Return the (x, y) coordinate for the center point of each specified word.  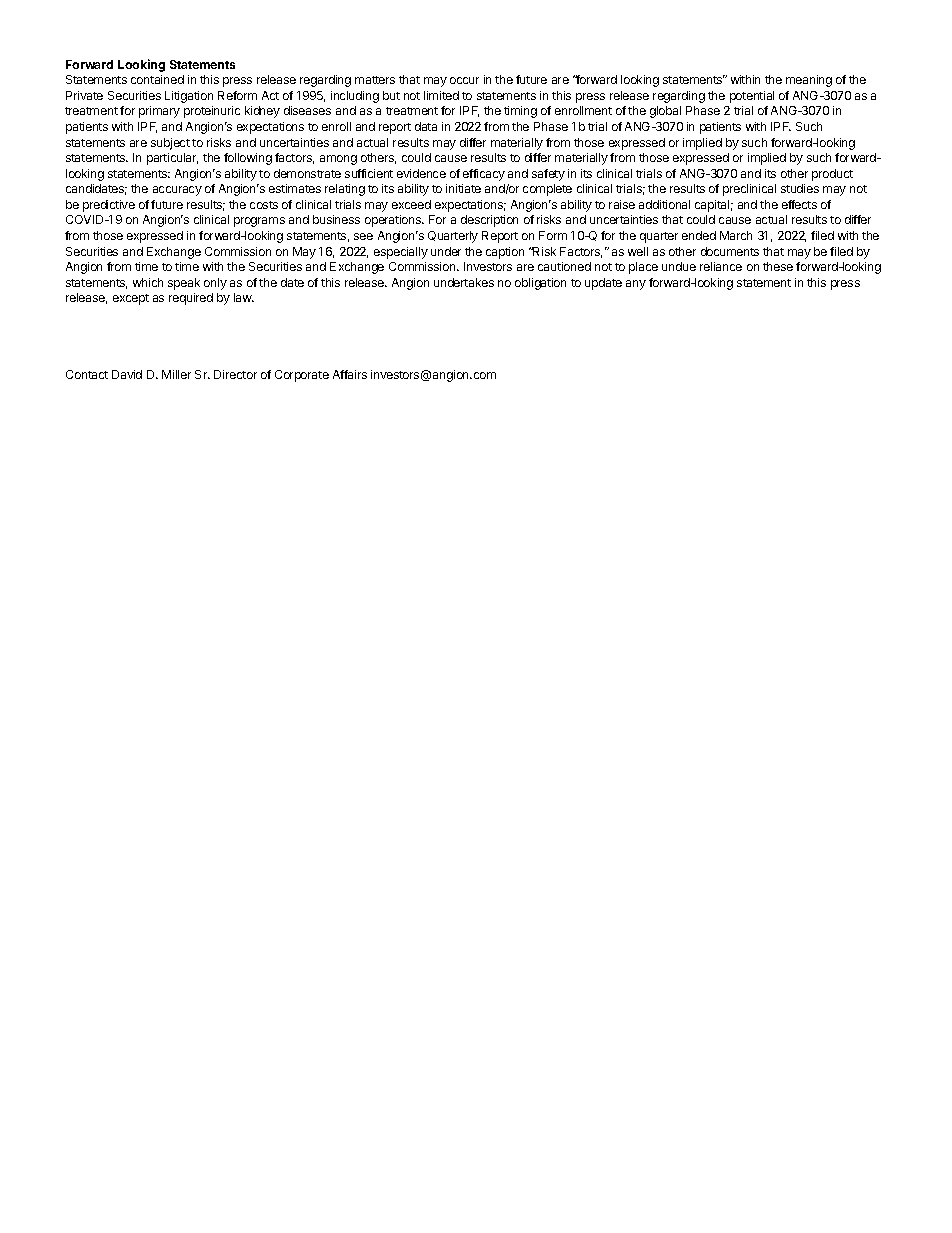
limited (441, 95)
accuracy (177, 191)
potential (752, 97)
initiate (463, 188)
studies (800, 188)
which (148, 282)
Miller (176, 374)
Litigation (189, 97)
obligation (540, 284)
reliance (721, 266)
